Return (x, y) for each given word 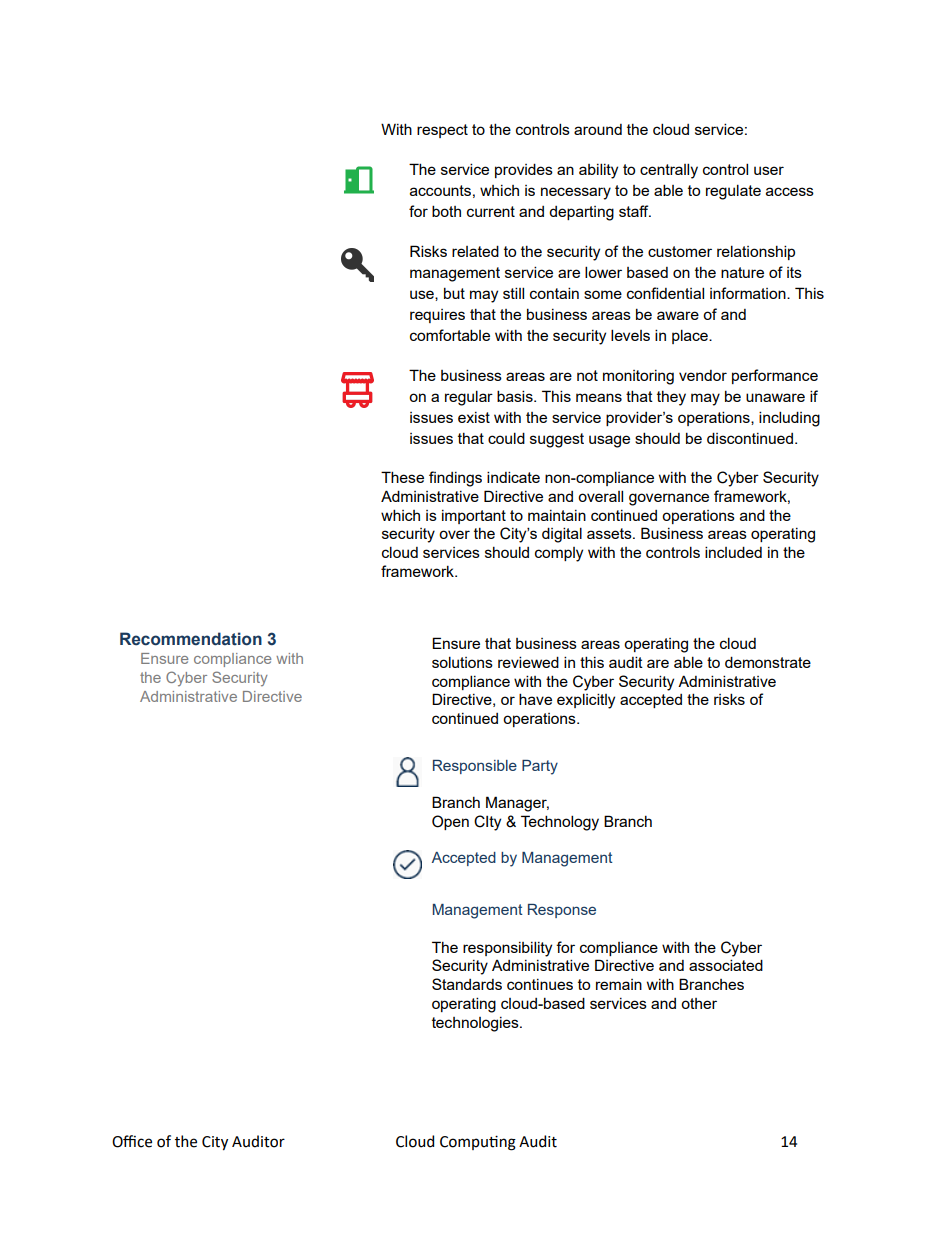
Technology (560, 823)
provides (524, 170)
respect (442, 131)
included (733, 552)
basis (516, 396)
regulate (733, 192)
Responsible (475, 767)
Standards (467, 984)
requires (437, 316)
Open (450, 822)
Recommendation (191, 639)
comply (559, 554)
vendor (703, 375)
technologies (476, 1024)
